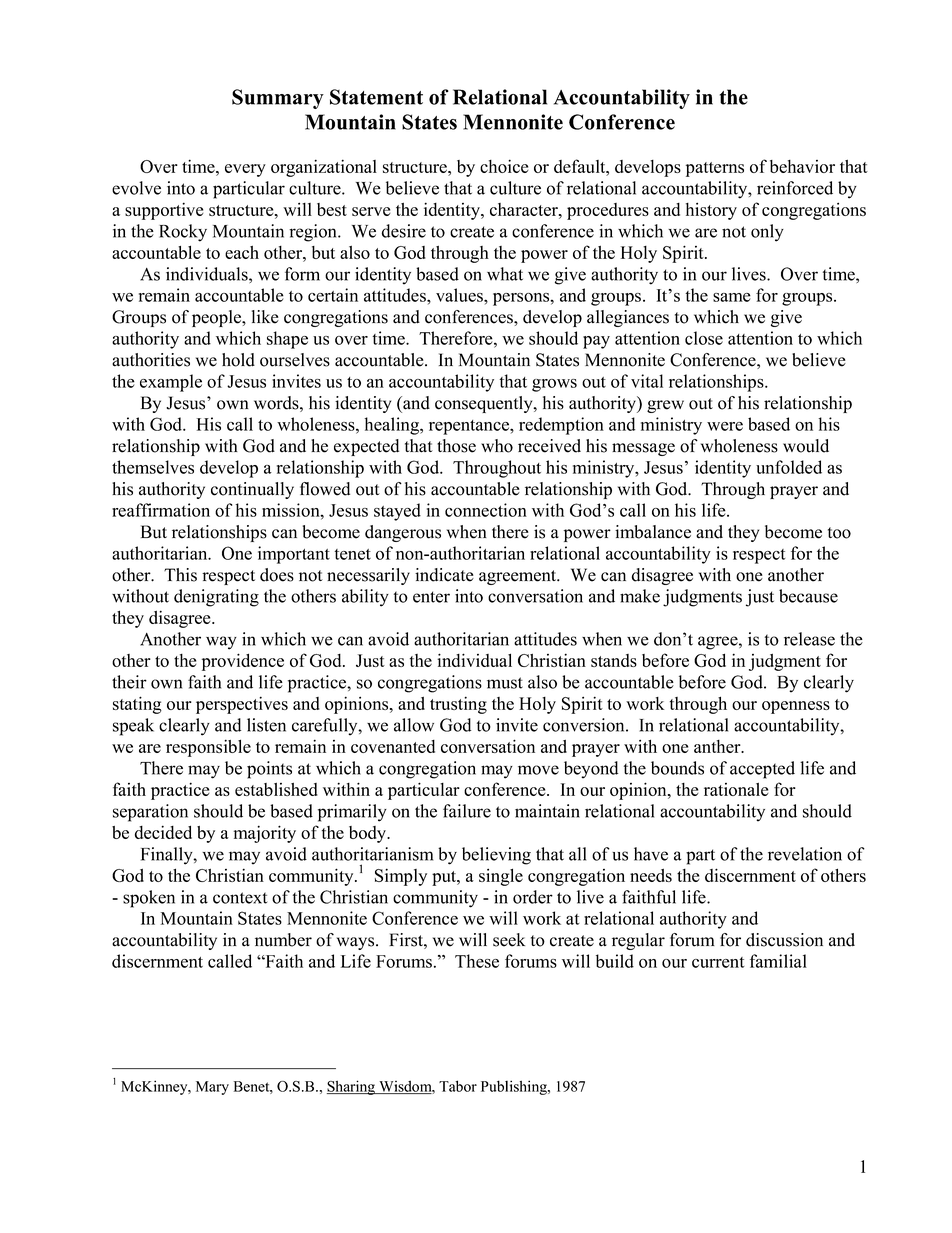 This image has height=1233, width=952. I want to click on responsible, so click(208, 748).
